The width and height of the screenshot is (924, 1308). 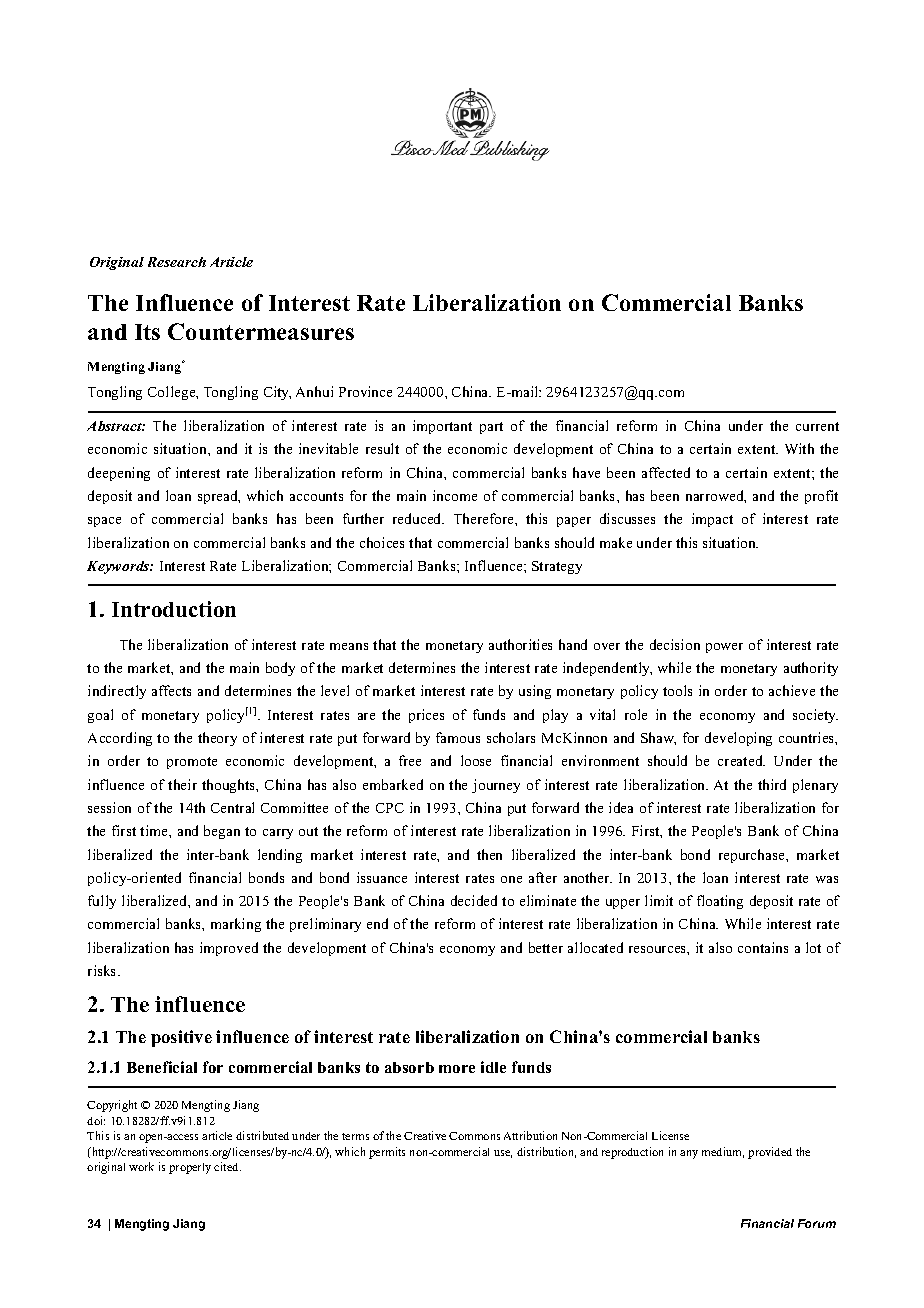 I want to click on impact, so click(x=712, y=520).
